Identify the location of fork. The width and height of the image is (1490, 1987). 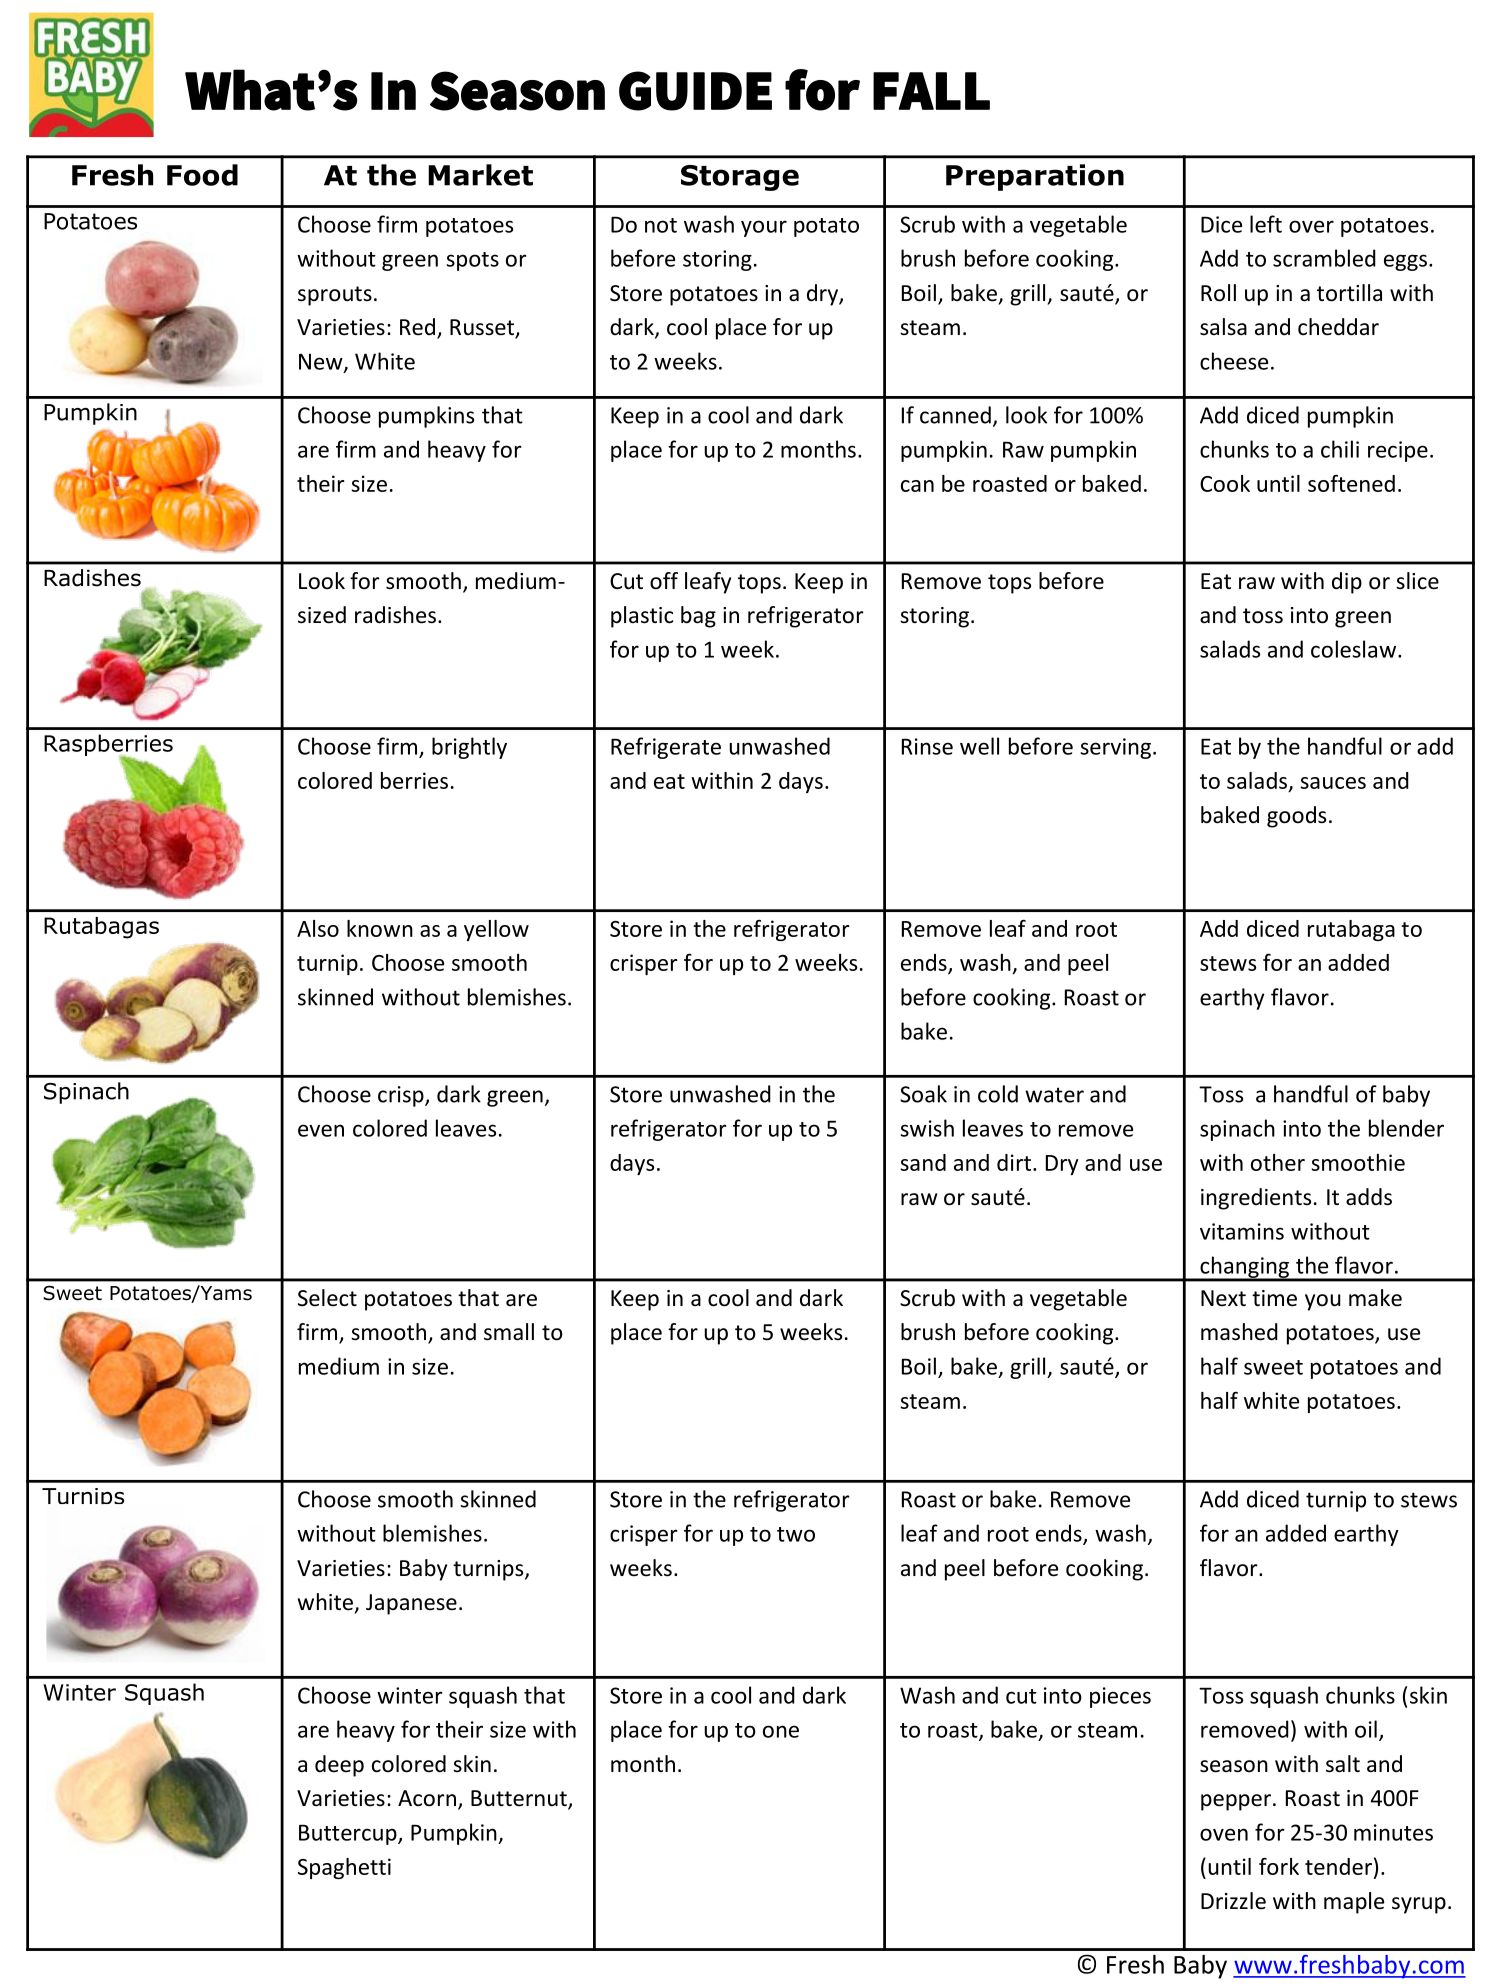
(1279, 1866).
